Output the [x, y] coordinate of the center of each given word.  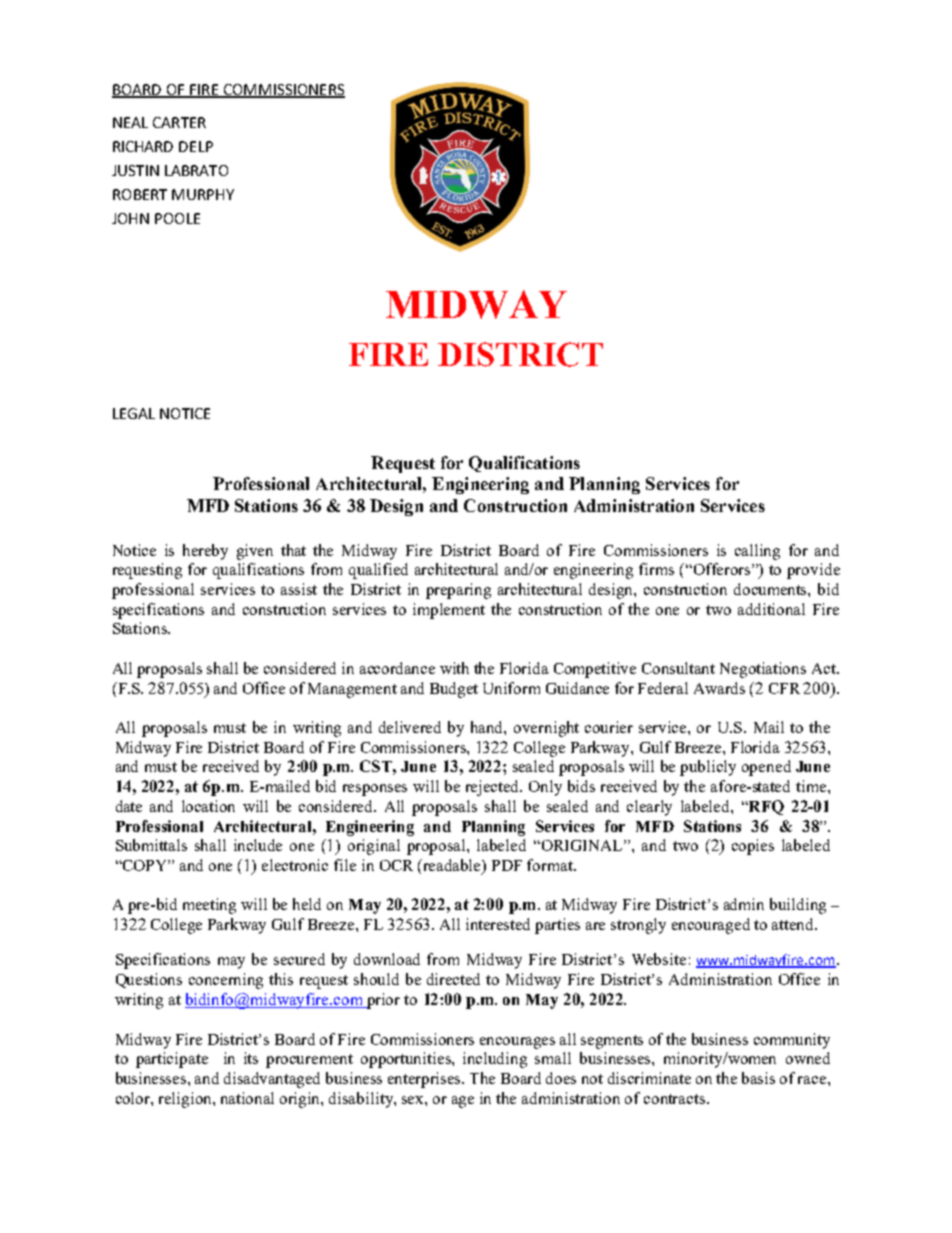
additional [771, 609]
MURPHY [203, 194]
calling [757, 552]
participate [172, 1060]
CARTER [179, 122]
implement [449, 611]
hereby [205, 552]
